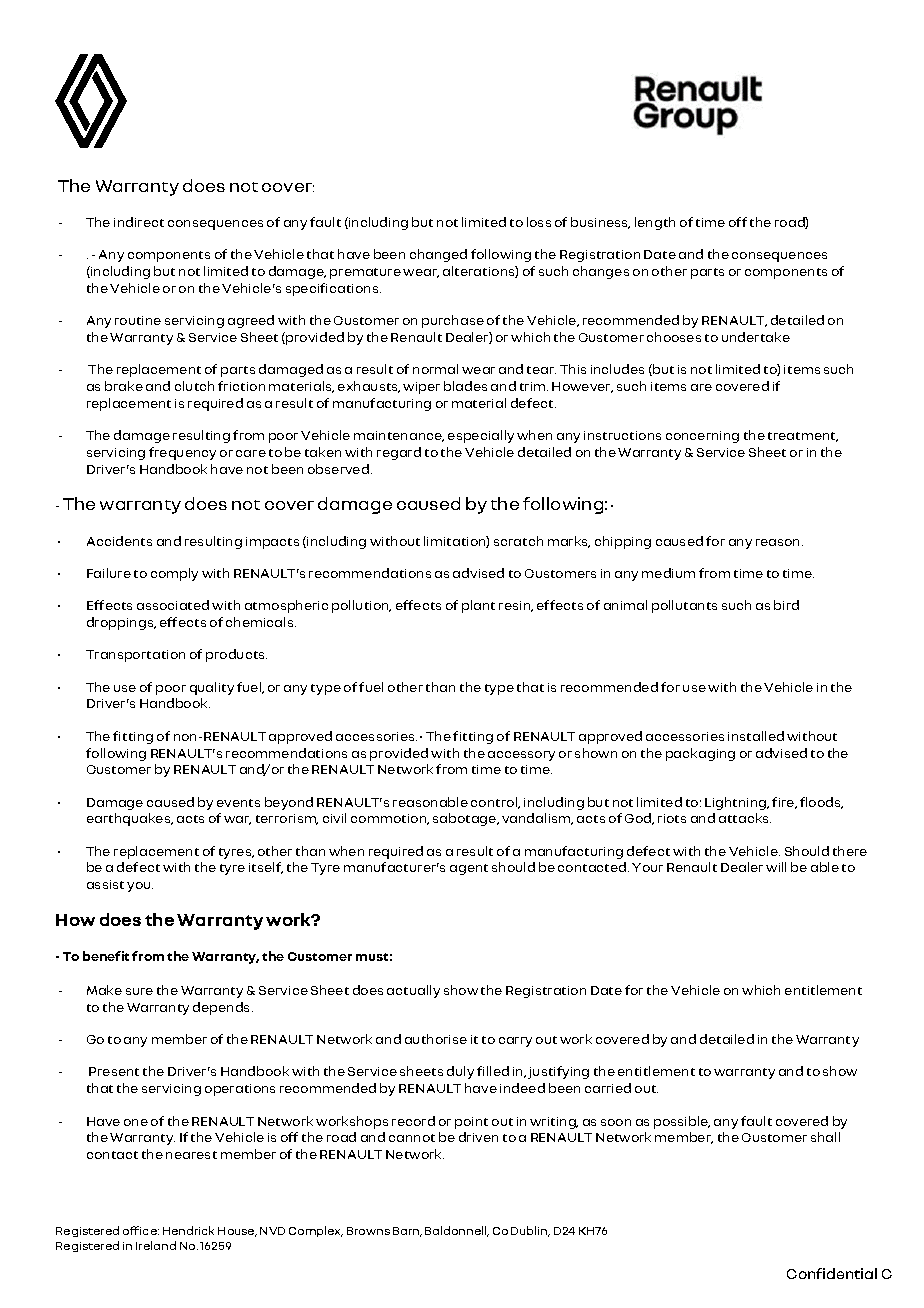  What do you see at coordinates (832, 1273) in the page?
I see `Confidential` at bounding box center [832, 1273].
